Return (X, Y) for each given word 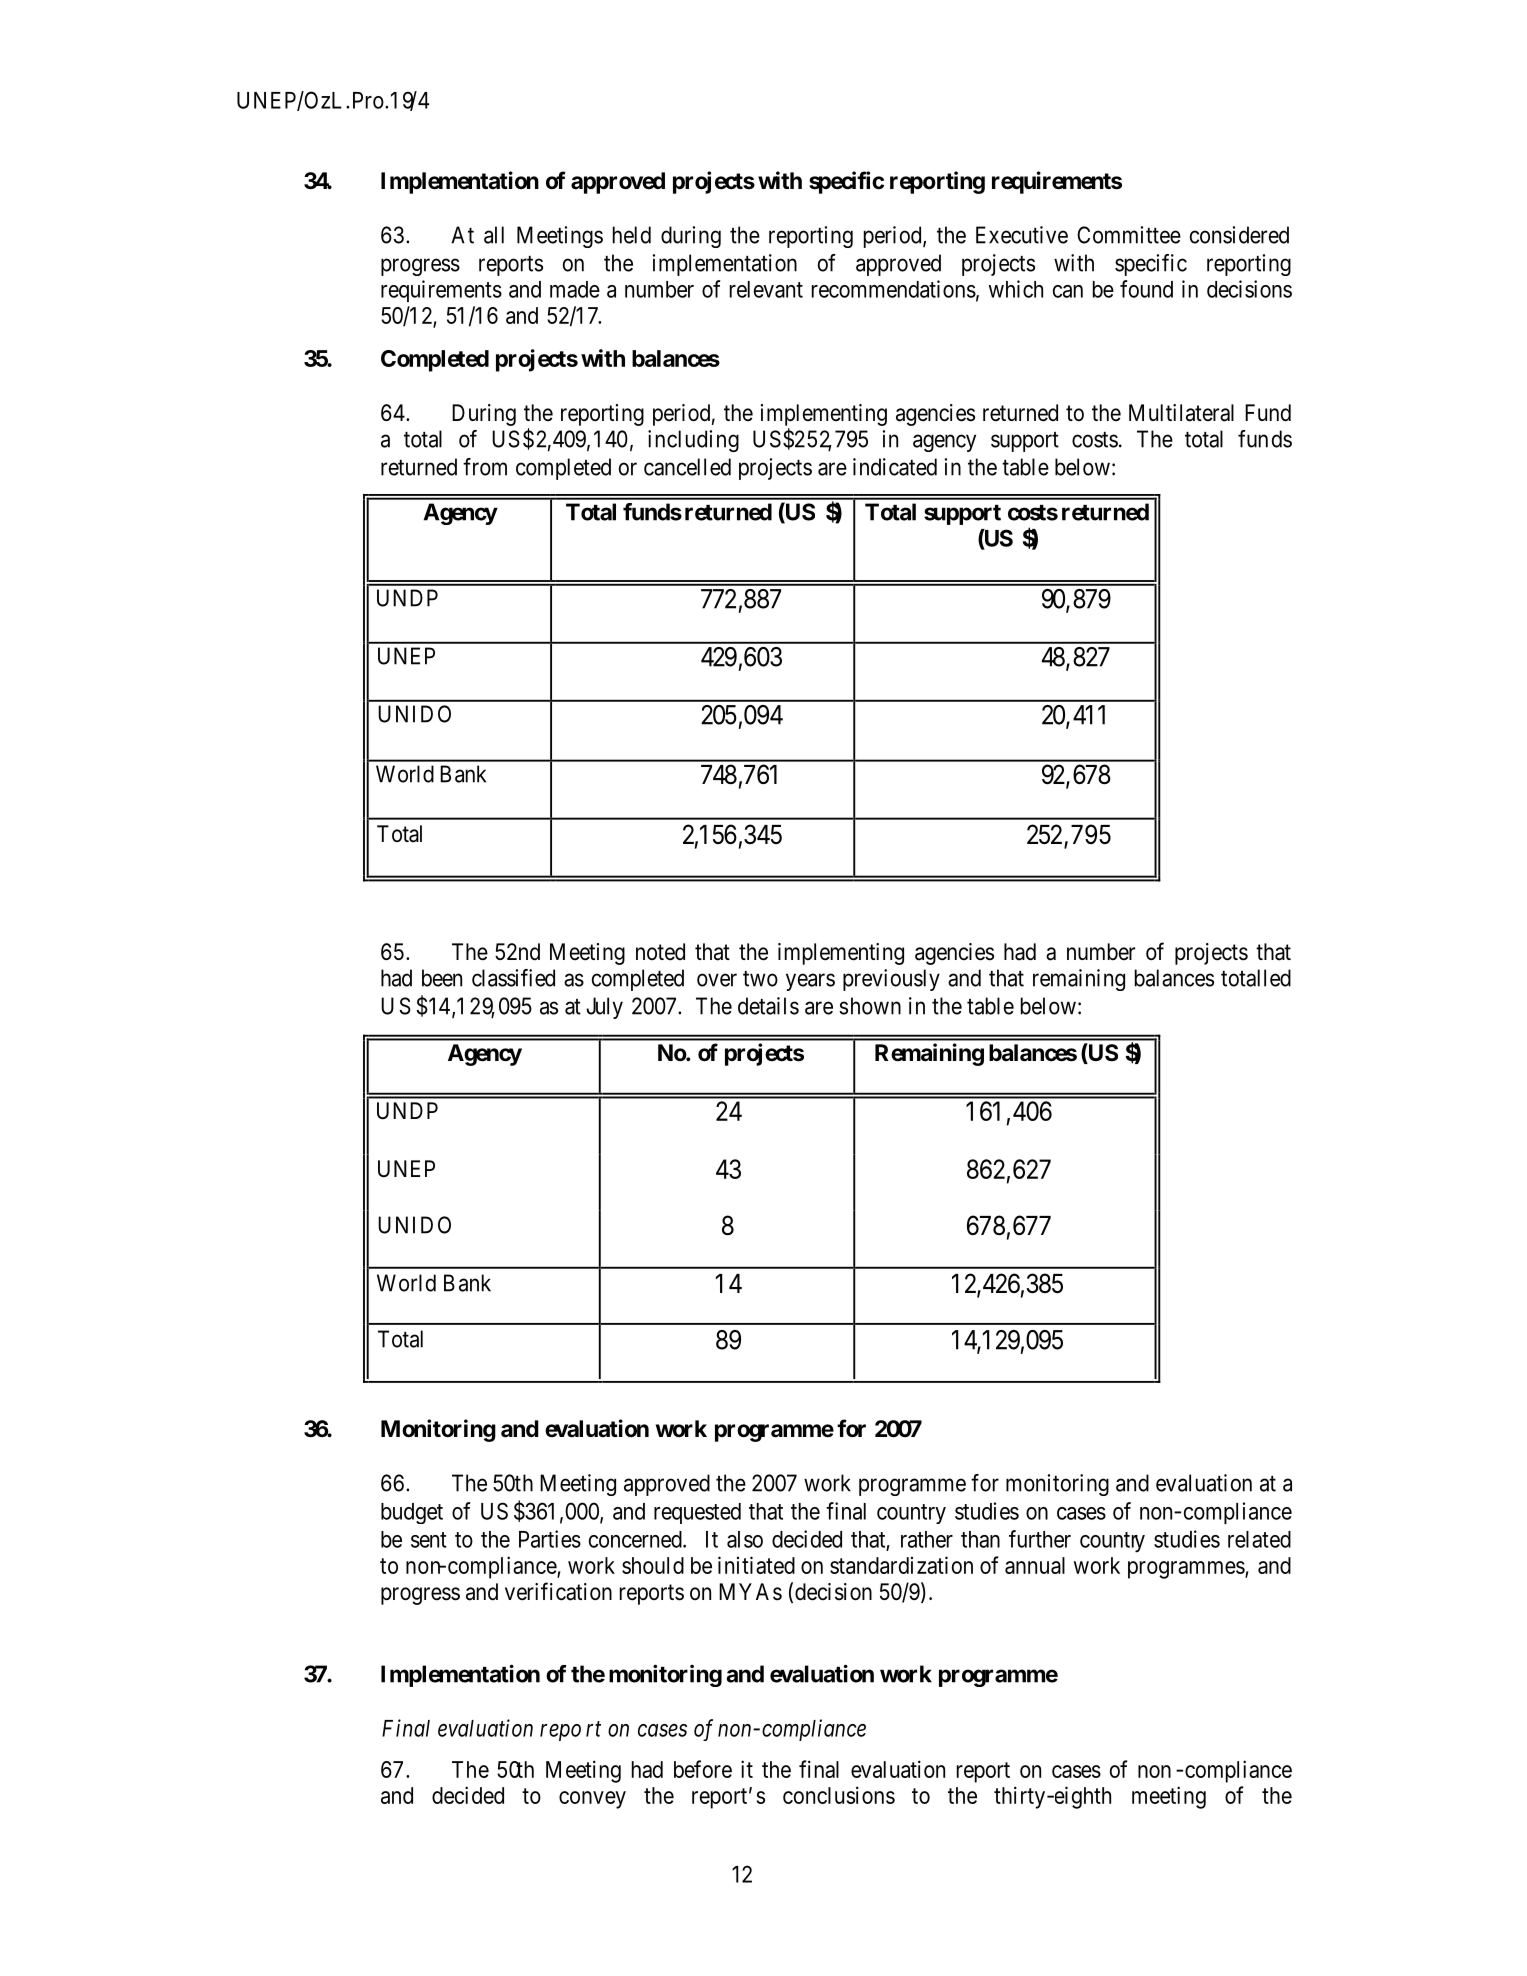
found (1146, 289)
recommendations (894, 289)
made (575, 289)
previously (891, 980)
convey (592, 1800)
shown (870, 1006)
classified (513, 978)
